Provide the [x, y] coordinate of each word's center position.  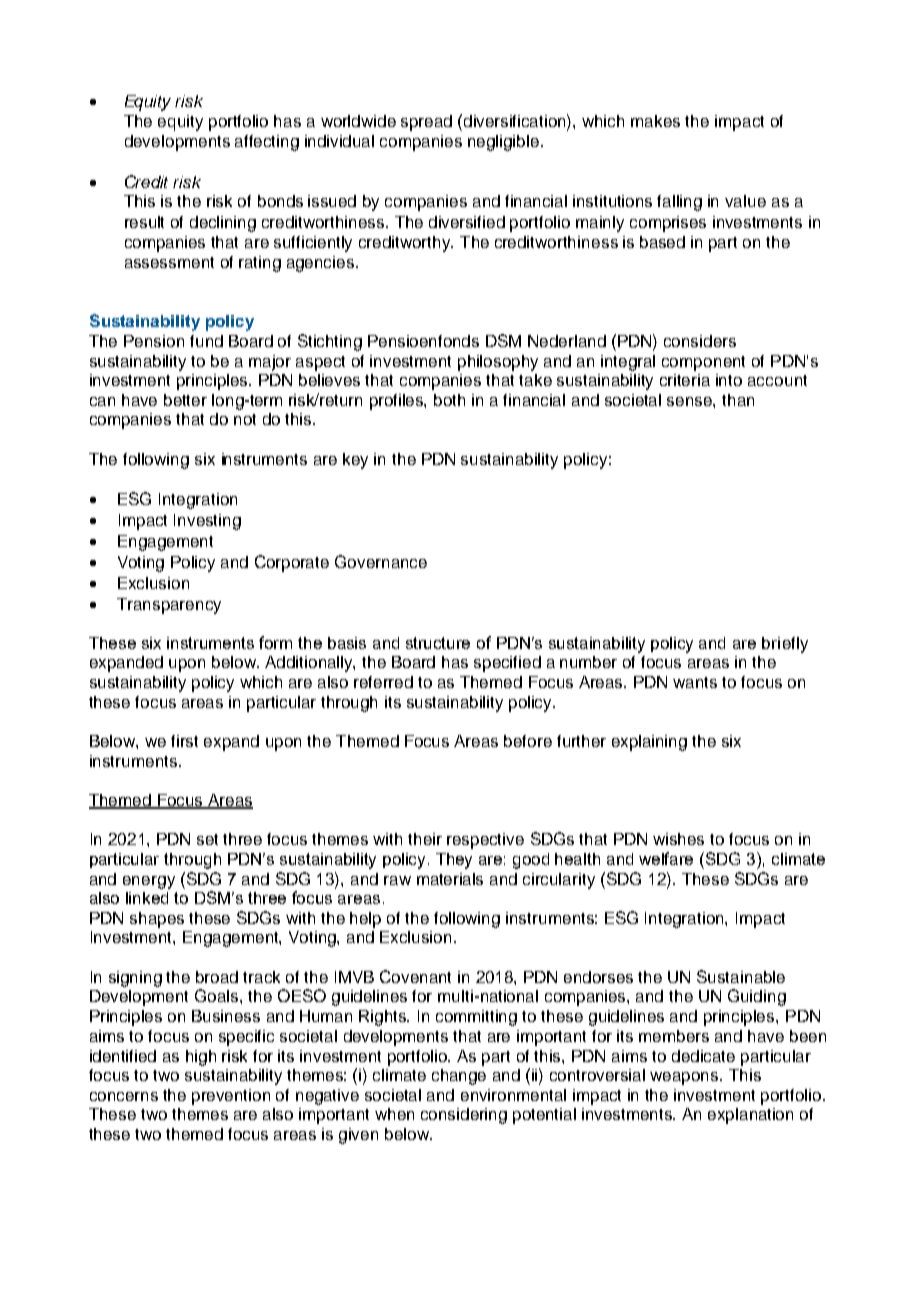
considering [464, 1116]
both [449, 400]
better [185, 400]
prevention [231, 1097]
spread [426, 123]
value [745, 201]
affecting [267, 143]
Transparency [169, 606]
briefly [785, 645]
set [207, 839]
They [454, 861]
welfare [666, 858]
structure [438, 643]
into [729, 380]
